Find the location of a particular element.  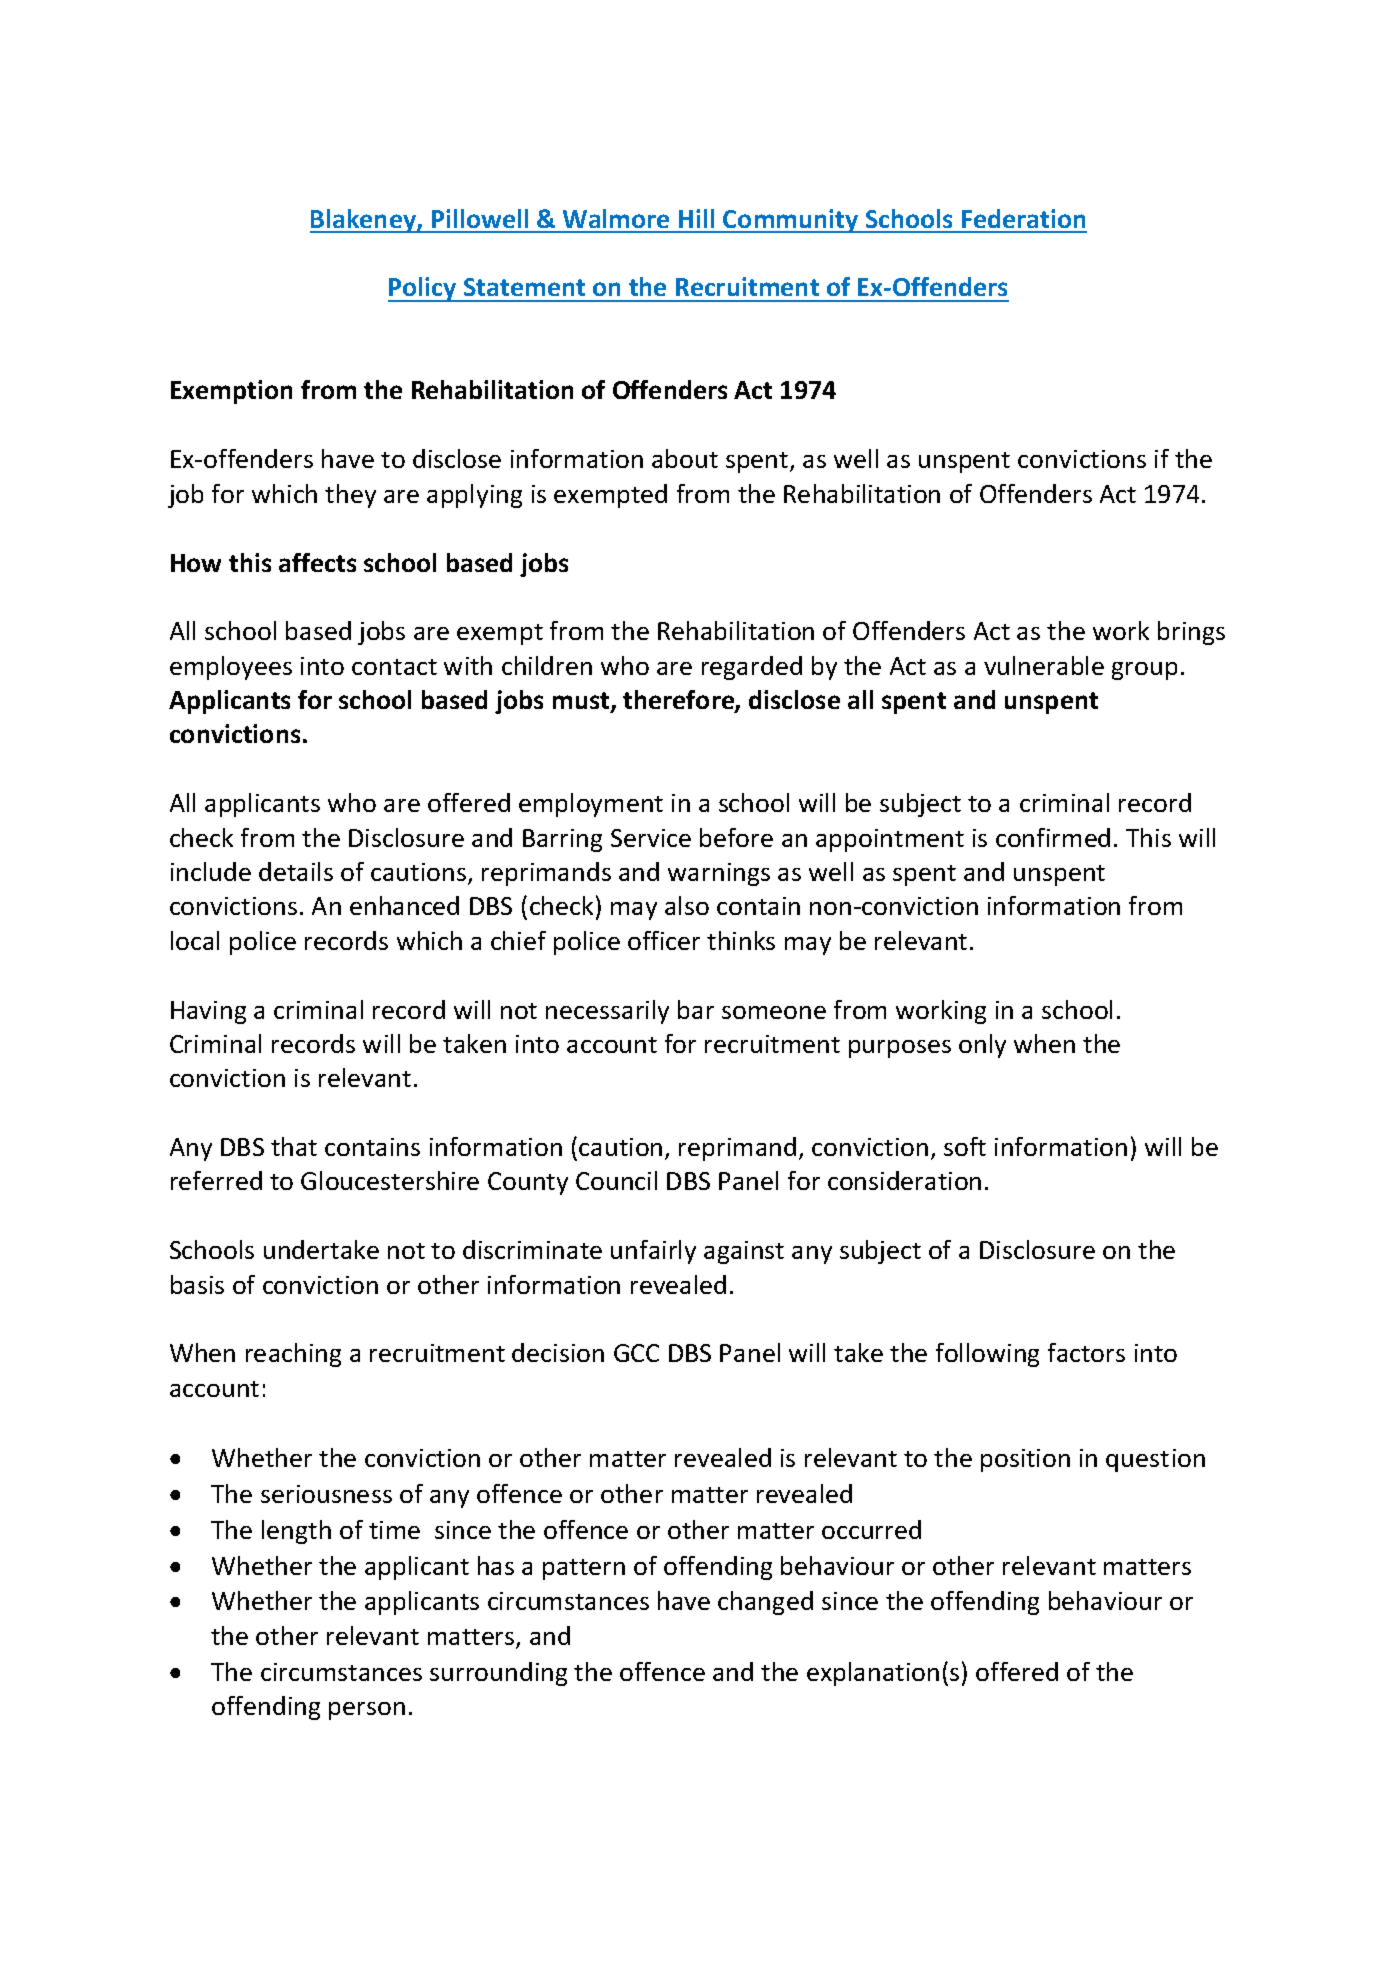

vulnerable is located at coordinates (1044, 665).
